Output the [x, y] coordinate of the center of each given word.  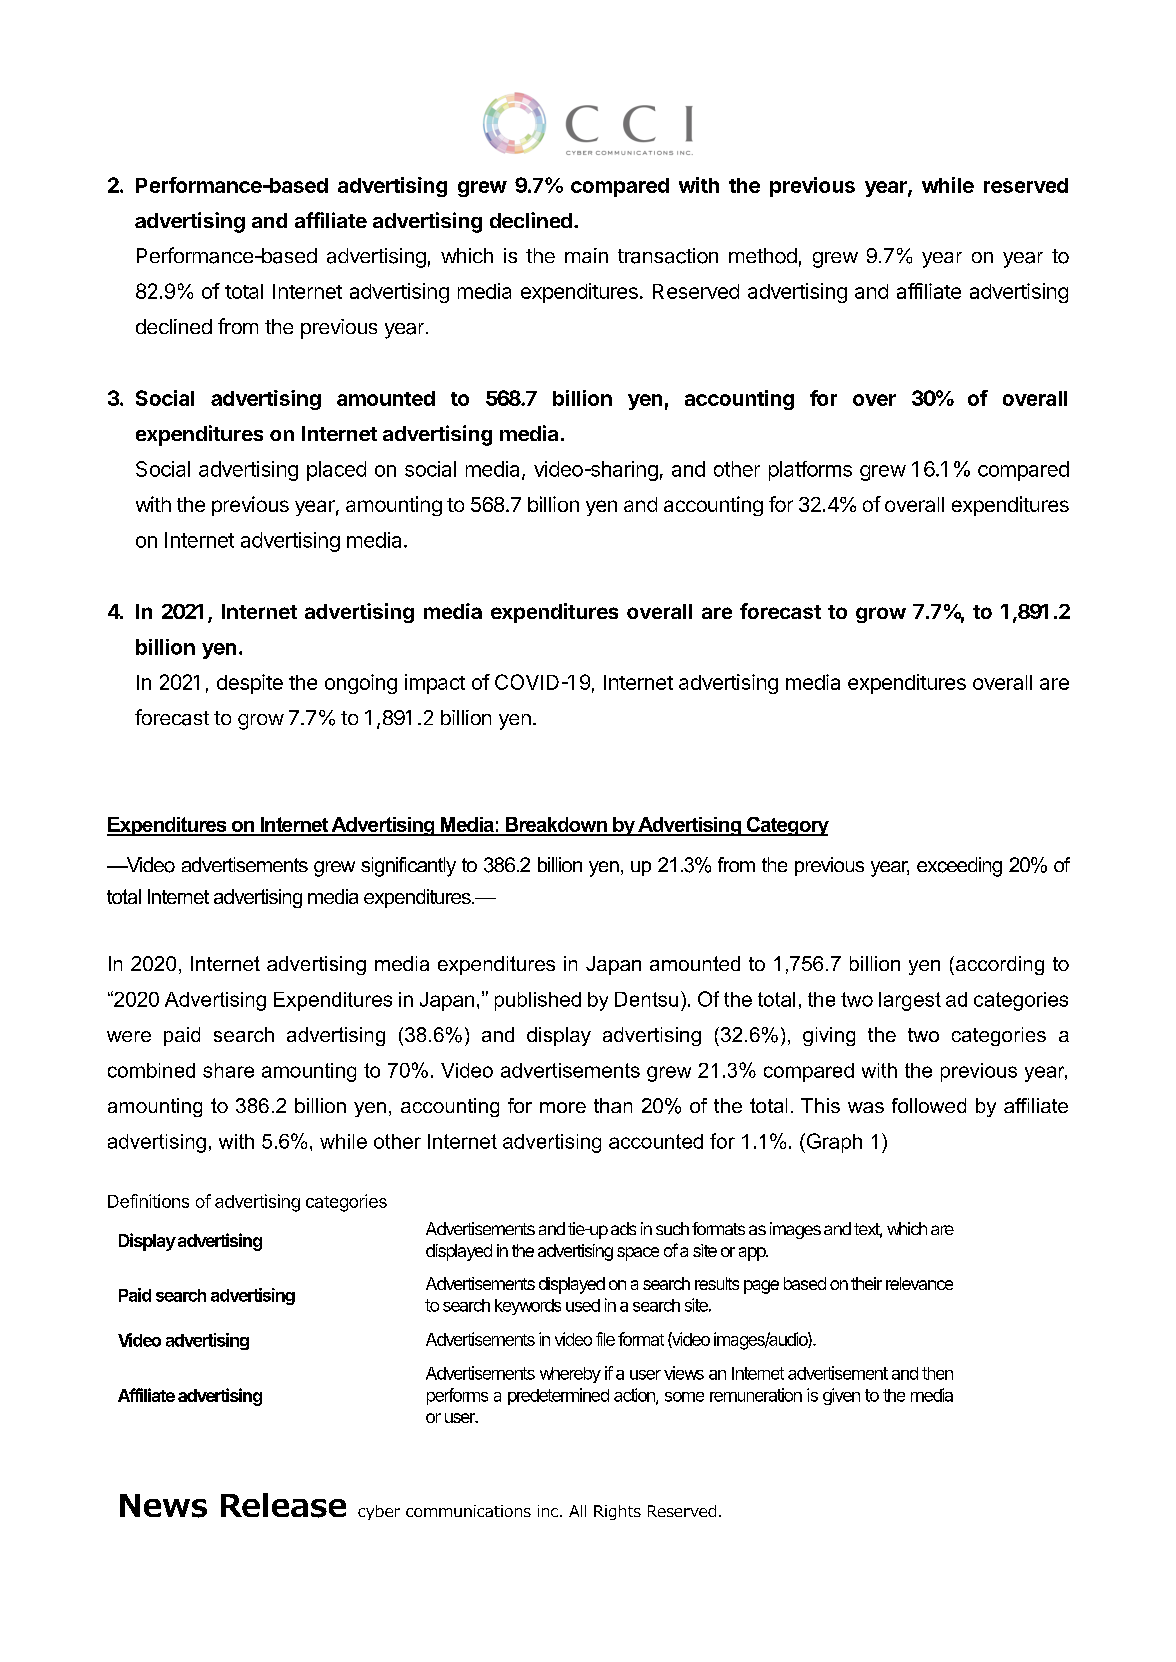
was [866, 1107]
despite [250, 684]
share [228, 1070]
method [763, 256]
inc [548, 1511]
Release [283, 1505]
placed [336, 471]
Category [787, 826]
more [563, 1107]
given [841, 1396]
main [586, 255]
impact [435, 684]
